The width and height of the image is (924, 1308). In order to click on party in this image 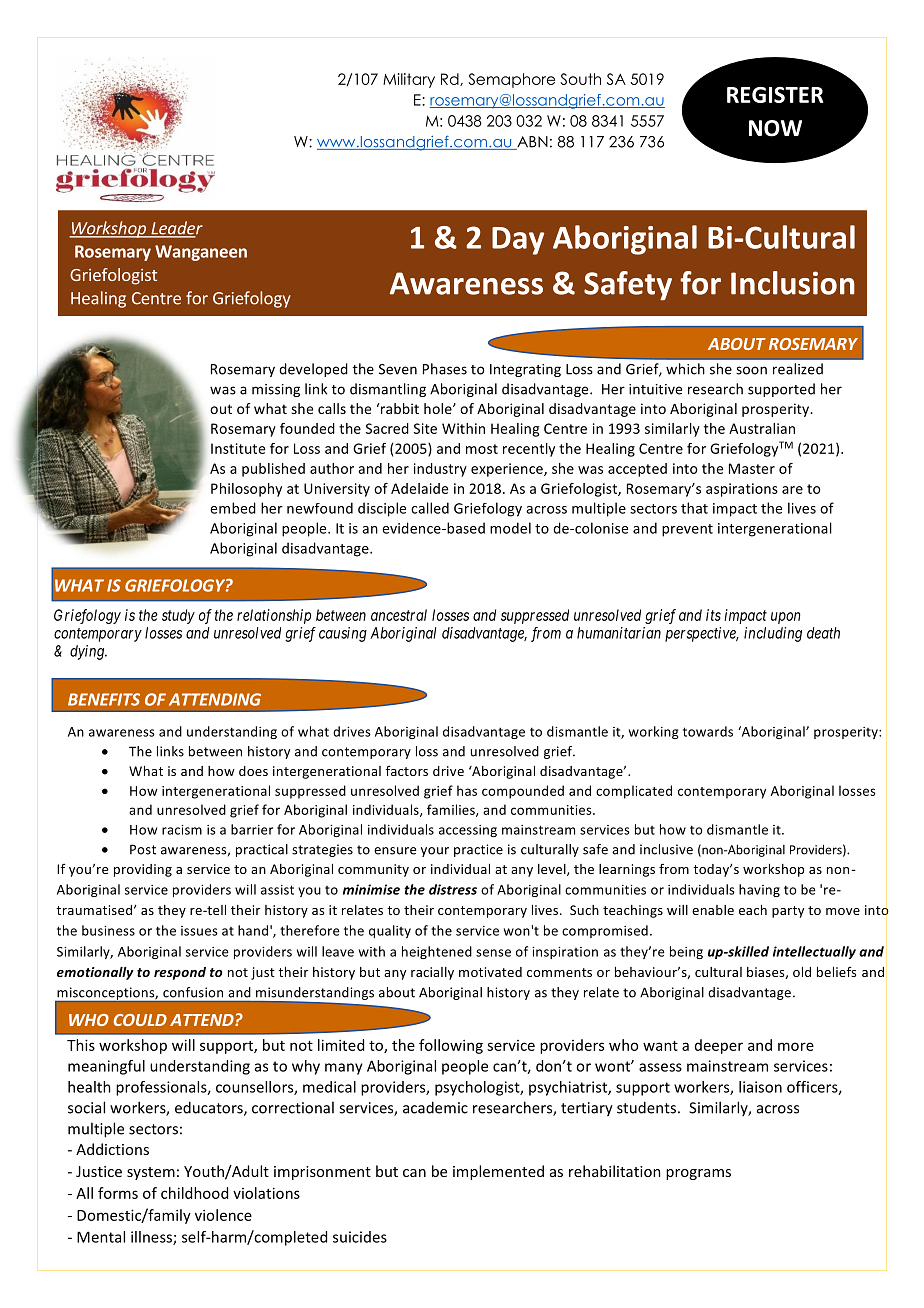, I will do `click(788, 912)`.
